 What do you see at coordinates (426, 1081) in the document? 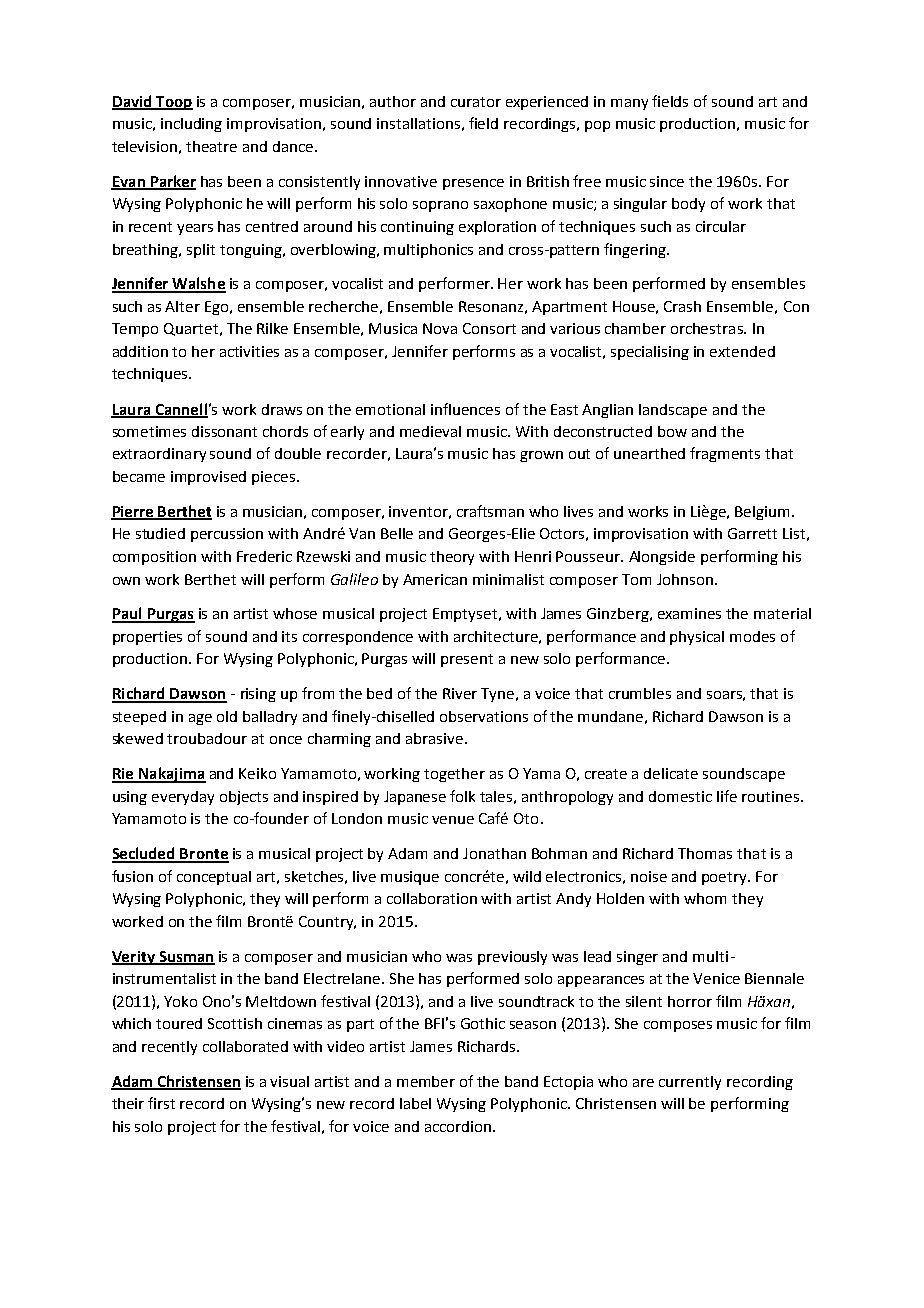
I see `member` at bounding box center [426, 1081].
